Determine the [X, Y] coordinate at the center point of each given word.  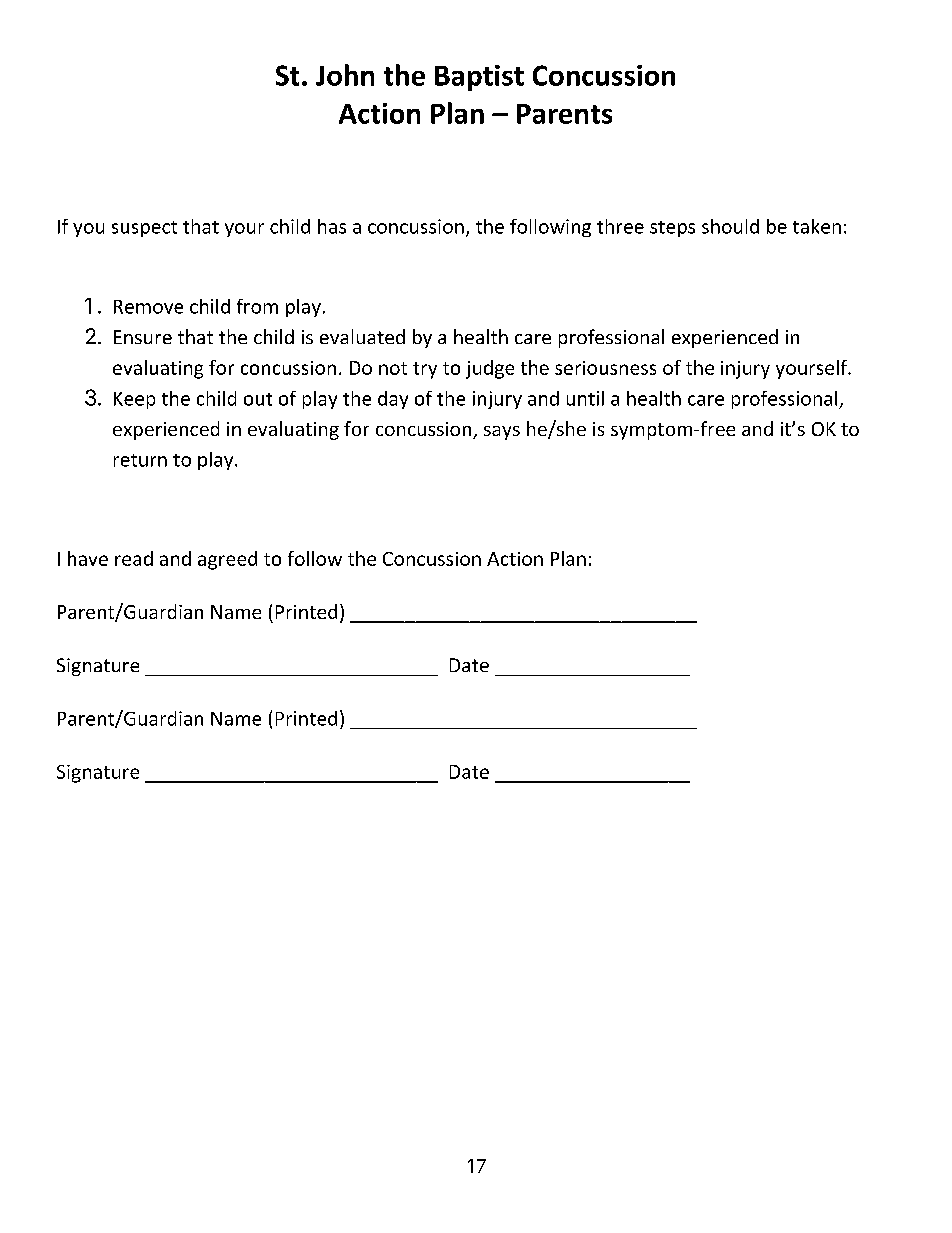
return [140, 460]
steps [672, 229]
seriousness [605, 368]
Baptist [479, 78]
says [502, 433]
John [345, 75]
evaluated [362, 336]
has [332, 226]
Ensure [143, 337]
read [134, 558]
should [730, 226]
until [585, 398]
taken [817, 226]
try [425, 370]
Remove [148, 307]
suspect [144, 229]
